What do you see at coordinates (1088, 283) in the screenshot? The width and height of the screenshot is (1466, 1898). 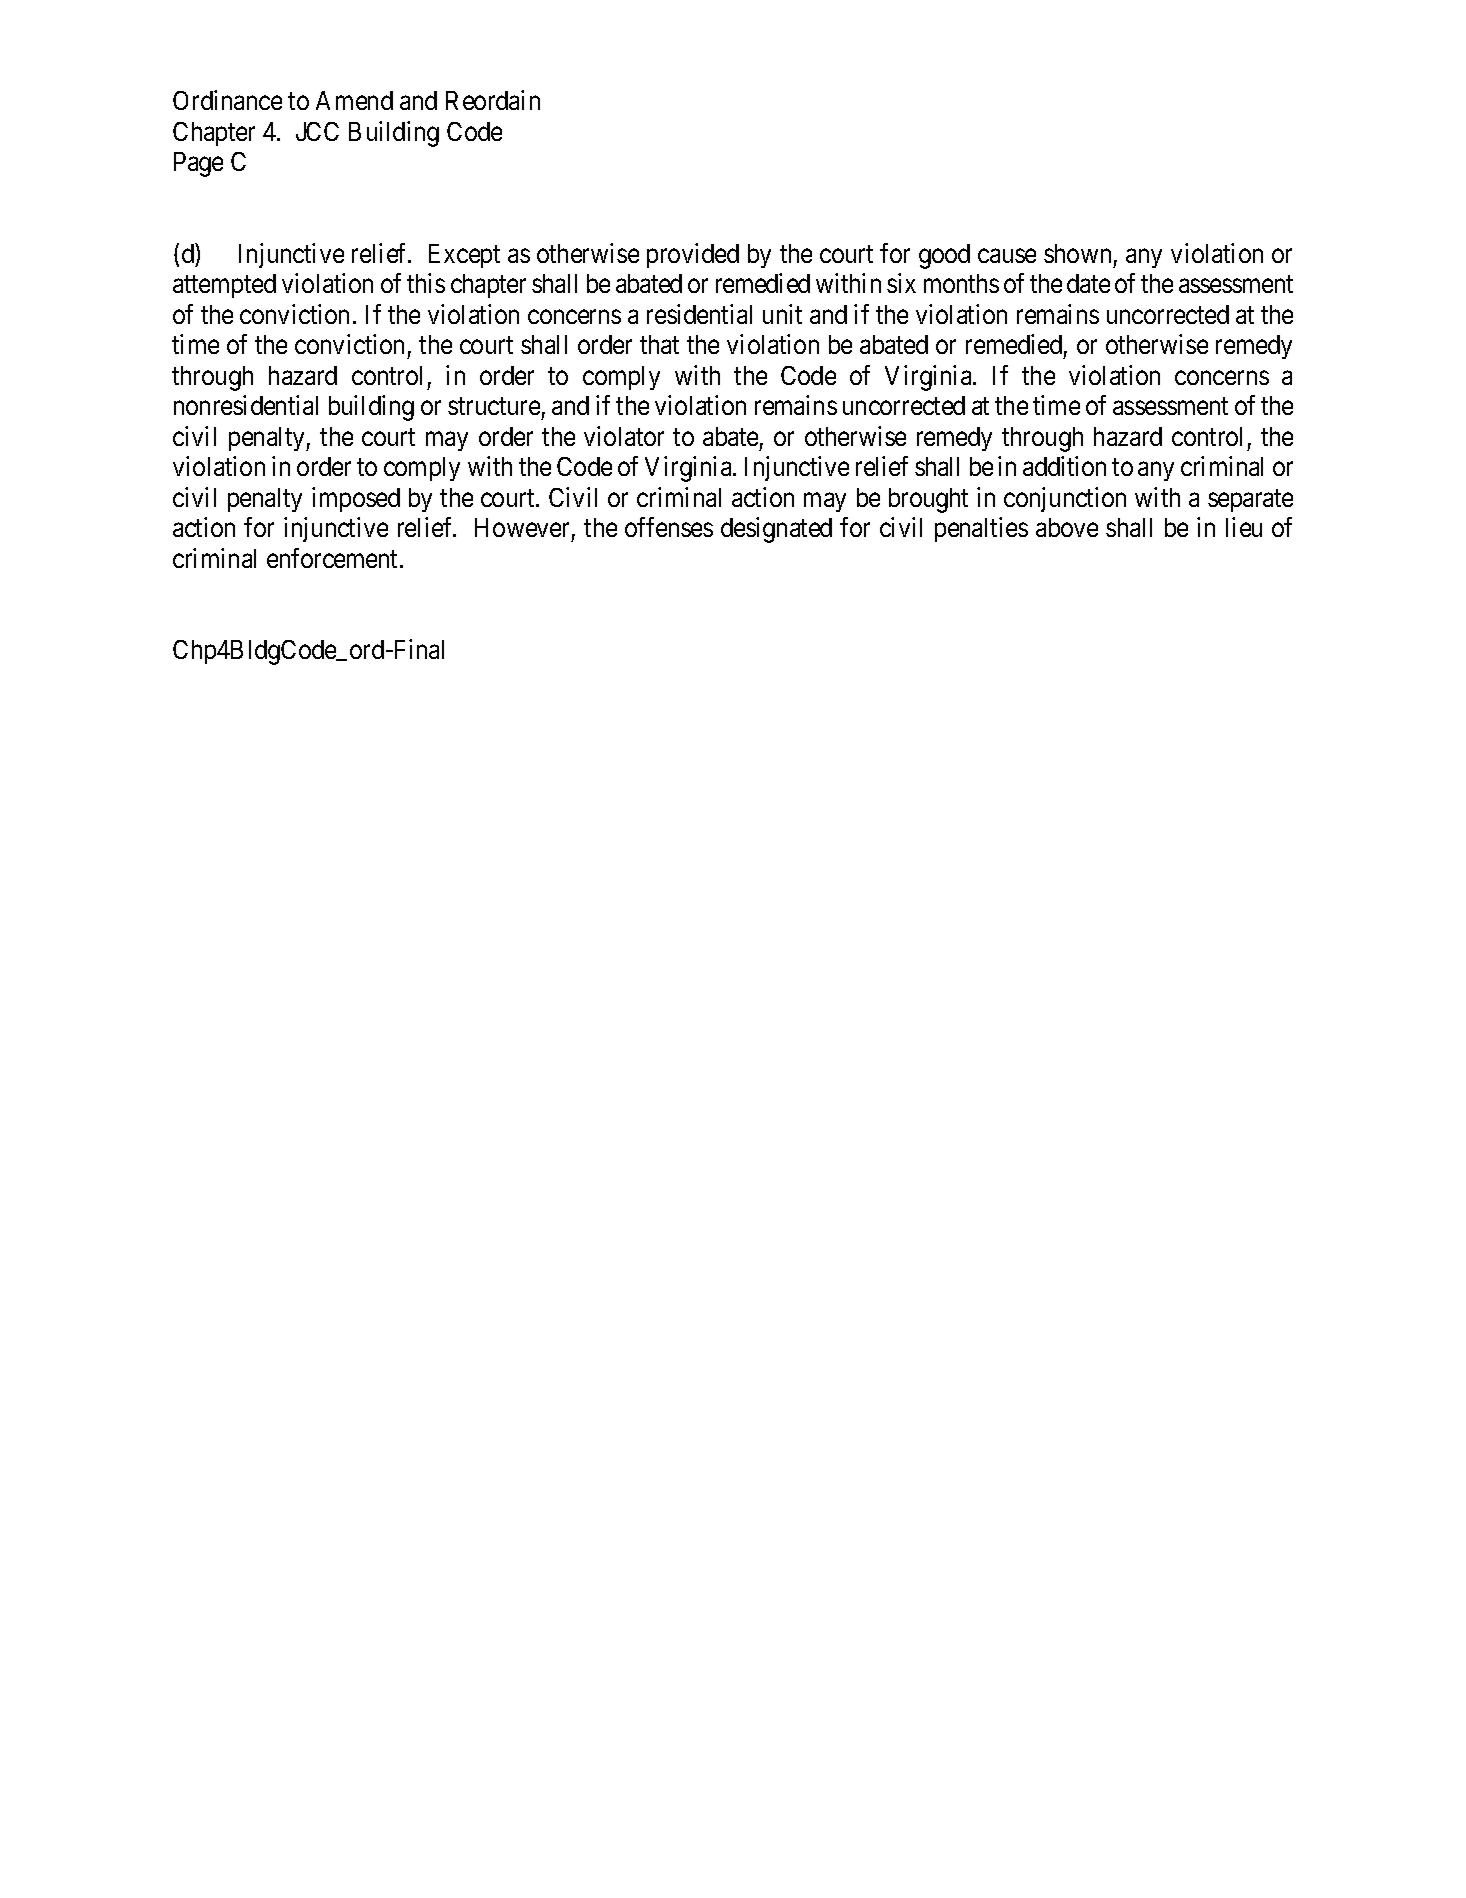 I see `date` at bounding box center [1088, 283].
